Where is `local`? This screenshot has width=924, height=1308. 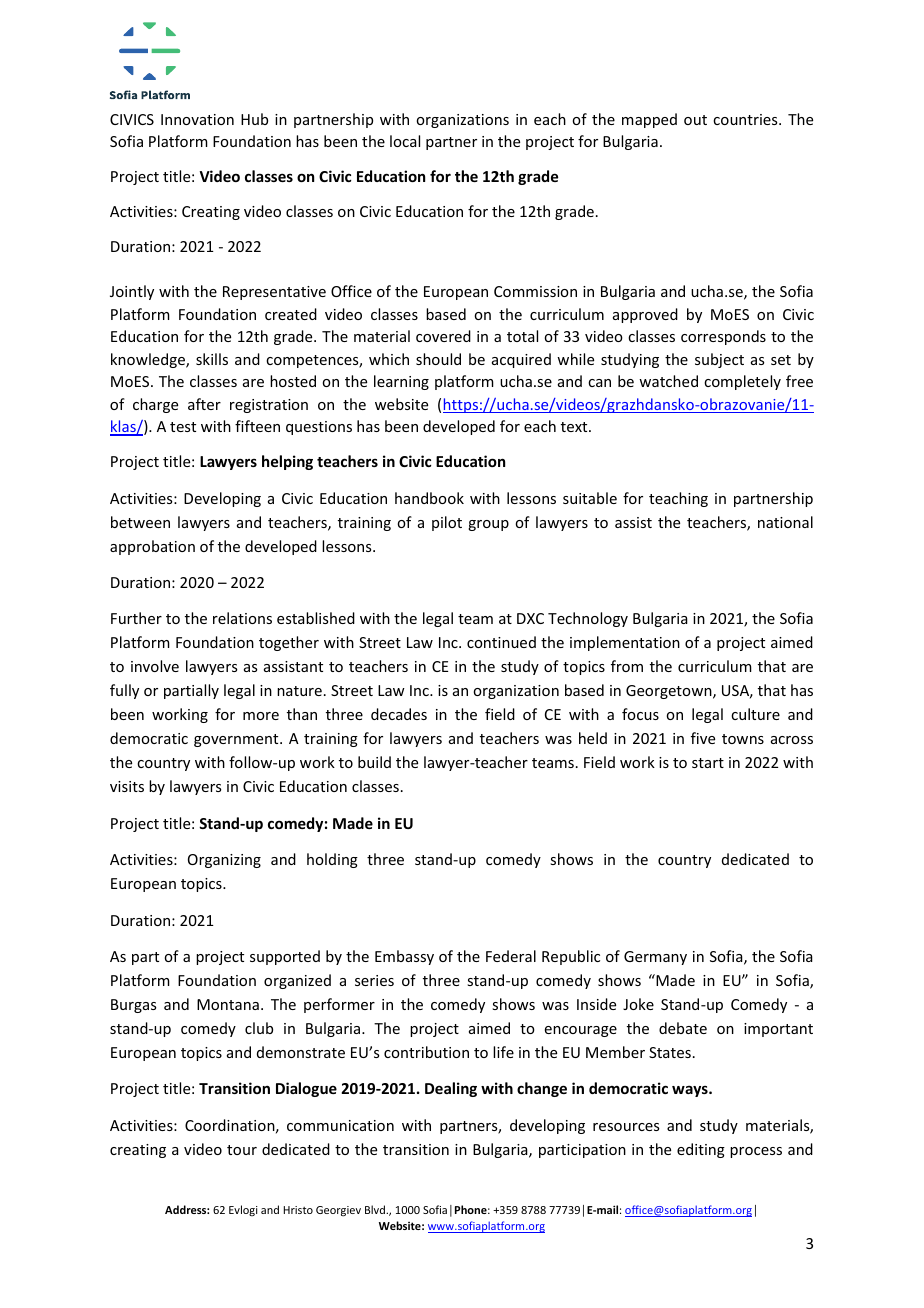 local is located at coordinates (405, 141).
